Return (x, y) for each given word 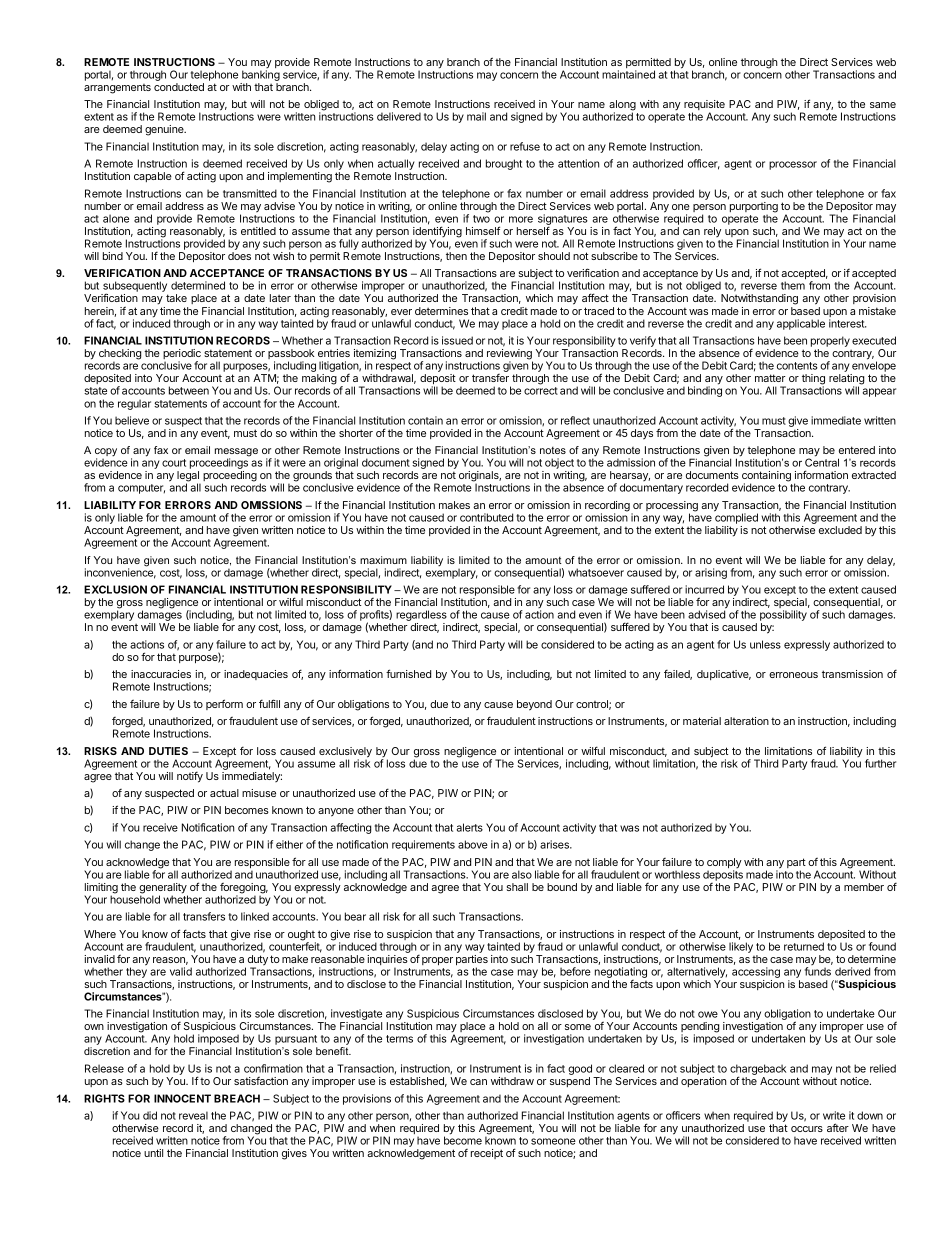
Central (822, 461)
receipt (487, 1154)
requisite (704, 106)
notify (190, 777)
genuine (165, 130)
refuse (525, 146)
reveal (193, 1115)
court (174, 463)
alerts (470, 827)
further (880, 763)
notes (553, 450)
